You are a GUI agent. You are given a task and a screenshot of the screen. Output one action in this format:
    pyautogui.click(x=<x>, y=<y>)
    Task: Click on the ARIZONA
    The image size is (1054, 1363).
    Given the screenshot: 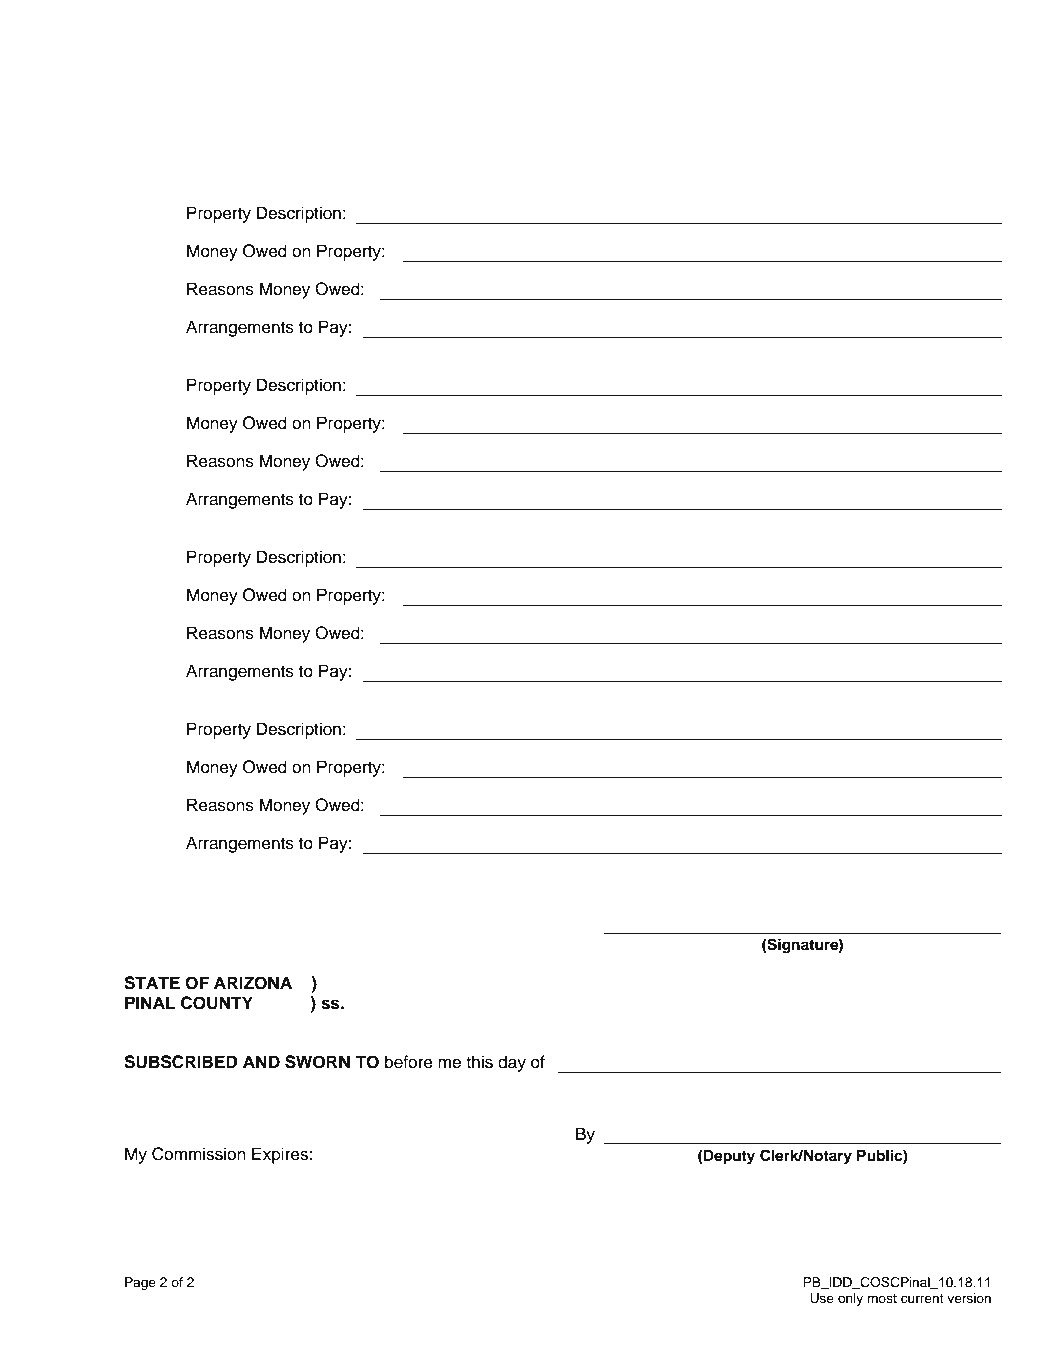 What is the action you would take?
    pyautogui.click(x=253, y=983)
